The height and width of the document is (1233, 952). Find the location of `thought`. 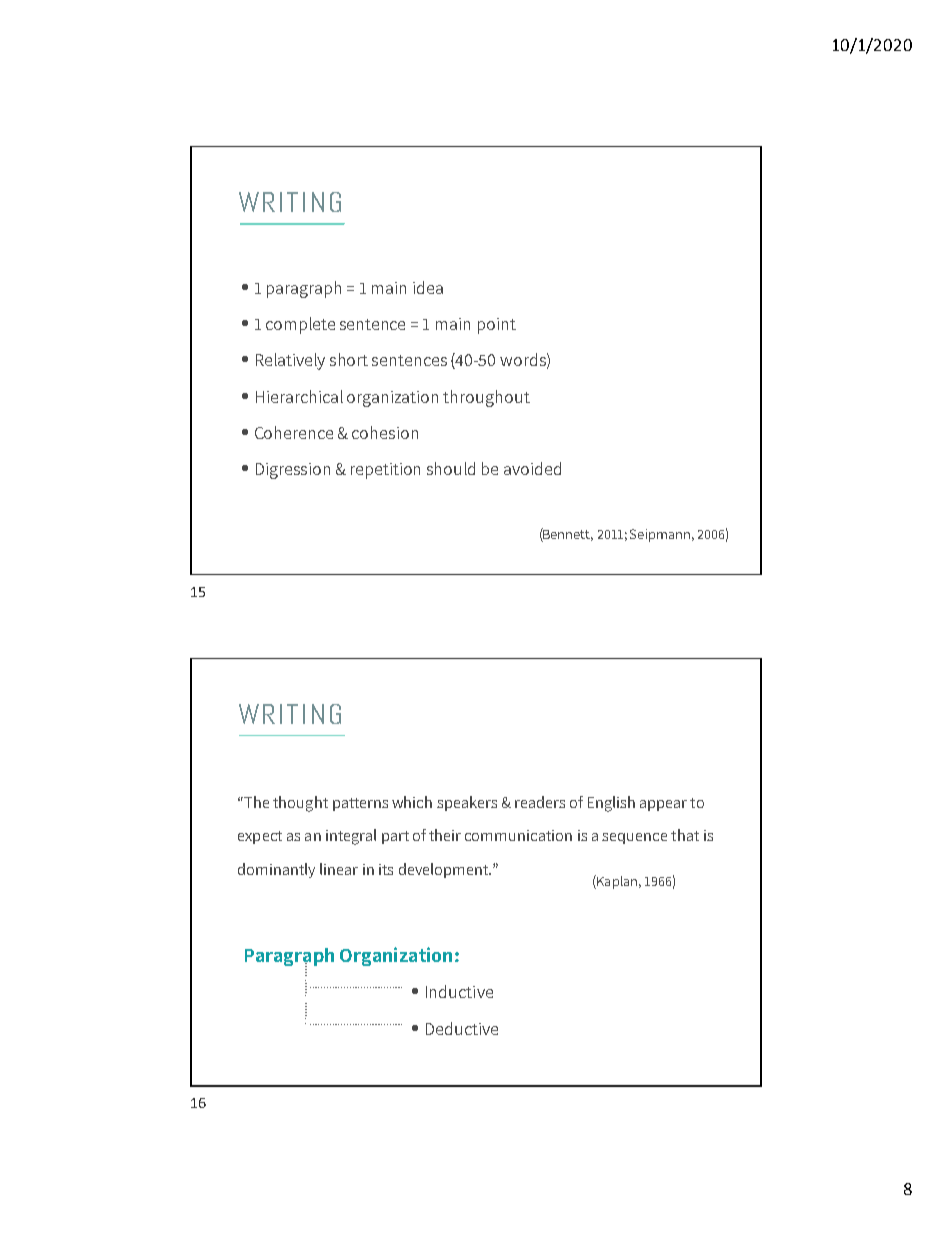

thought is located at coordinates (300, 804).
